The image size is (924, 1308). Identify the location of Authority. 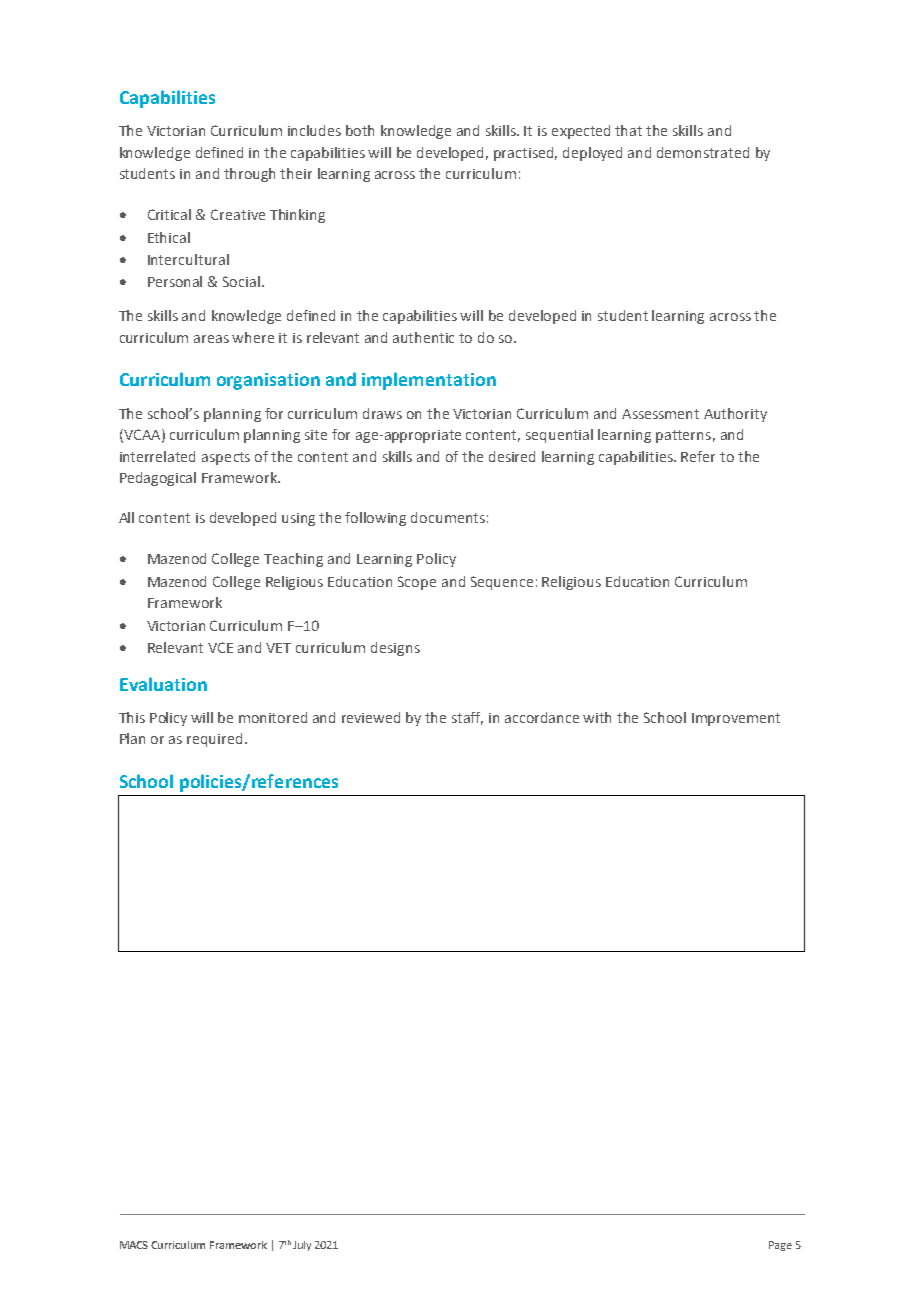
(735, 415).
